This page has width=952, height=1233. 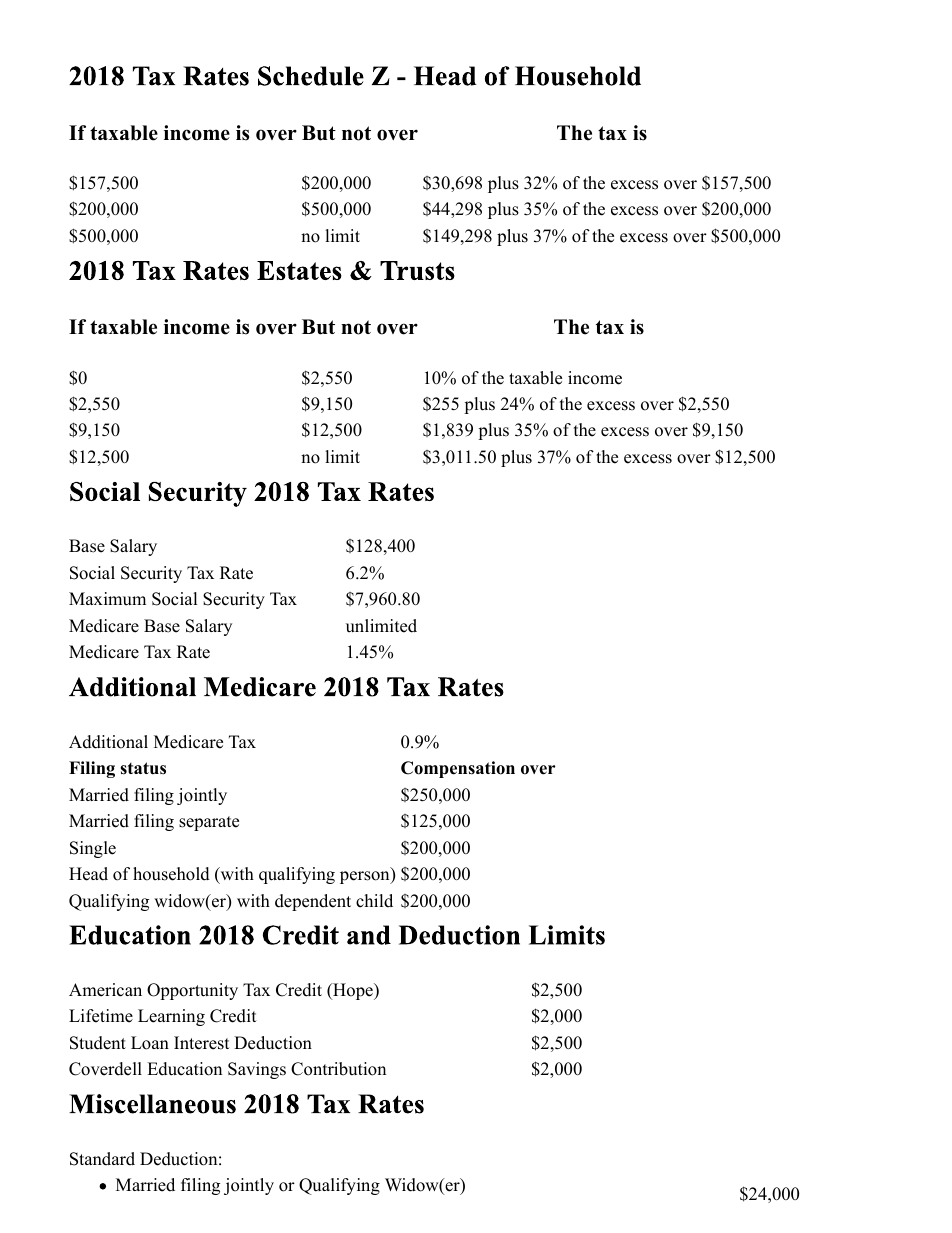 What do you see at coordinates (257, 1070) in the page?
I see `Savings` at bounding box center [257, 1070].
